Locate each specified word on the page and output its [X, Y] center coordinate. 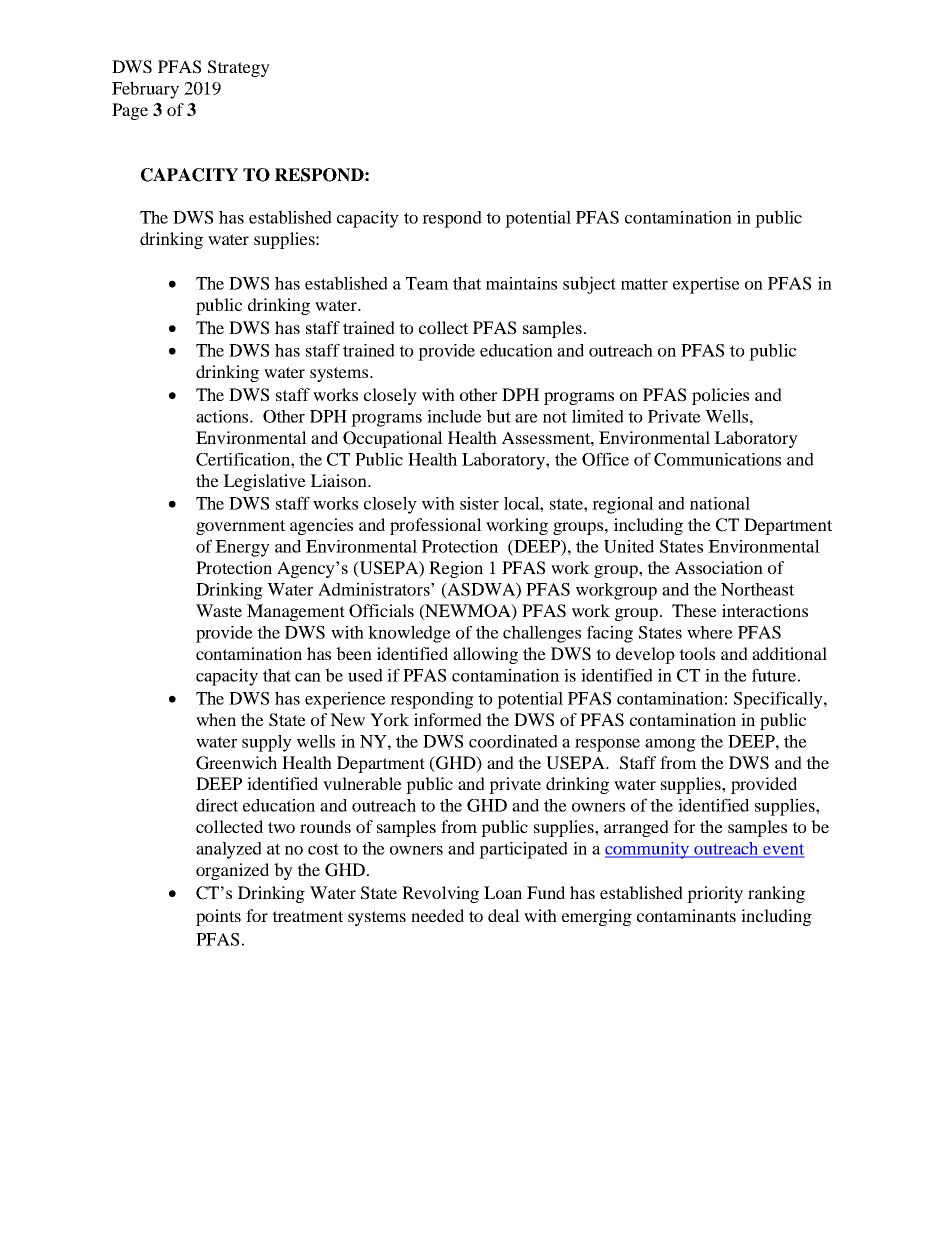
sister [479, 503]
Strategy [239, 68]
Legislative [264, 482]
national [720, 503]
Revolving [440, 894]
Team [427, 283]
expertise [706, 285]
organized [232, 871]
